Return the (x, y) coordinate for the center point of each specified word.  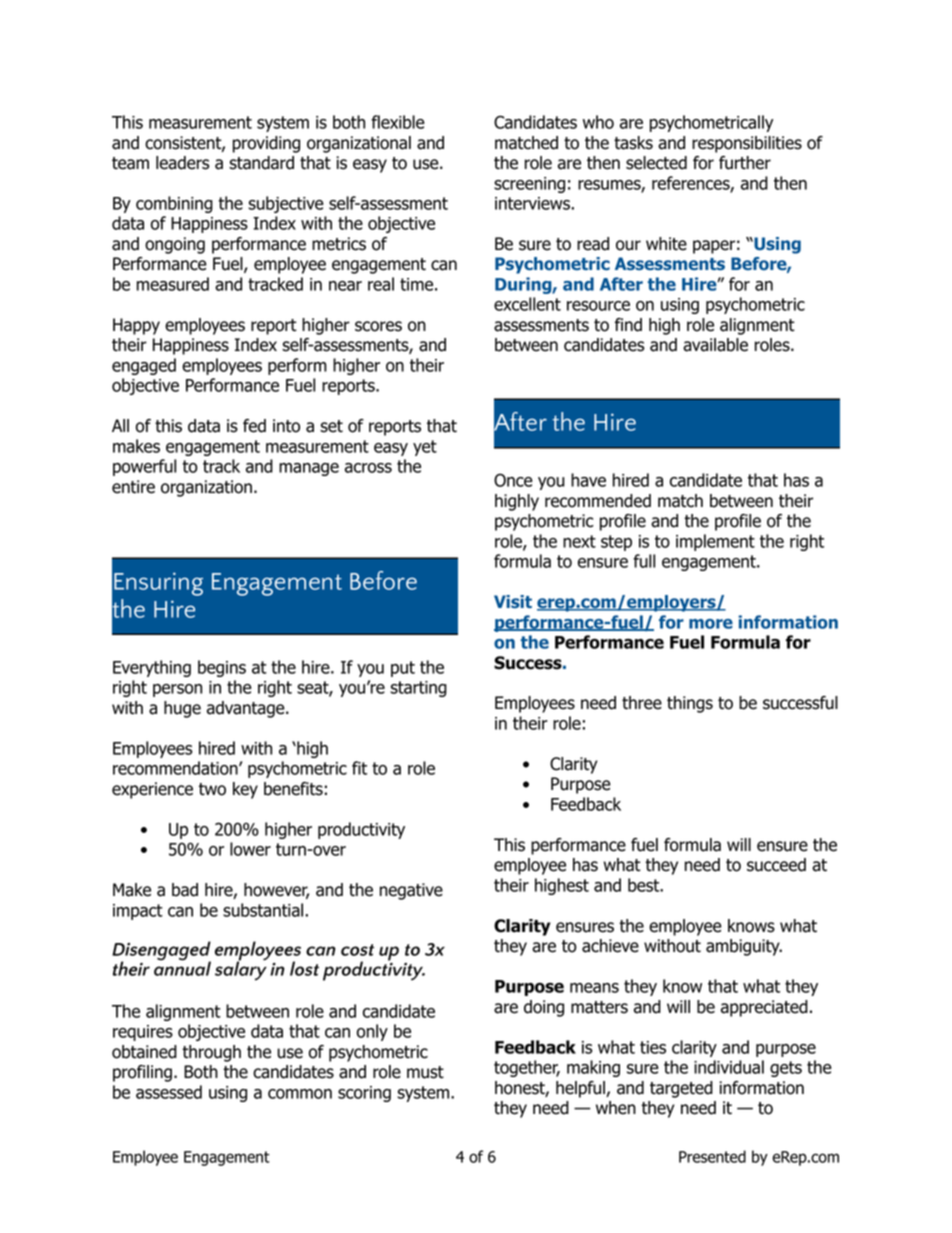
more (711, 624)
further (745, 163)
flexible (398, 122)
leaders (182, 163)
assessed (169, 1092)
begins (222, 668)
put (403, 669)
